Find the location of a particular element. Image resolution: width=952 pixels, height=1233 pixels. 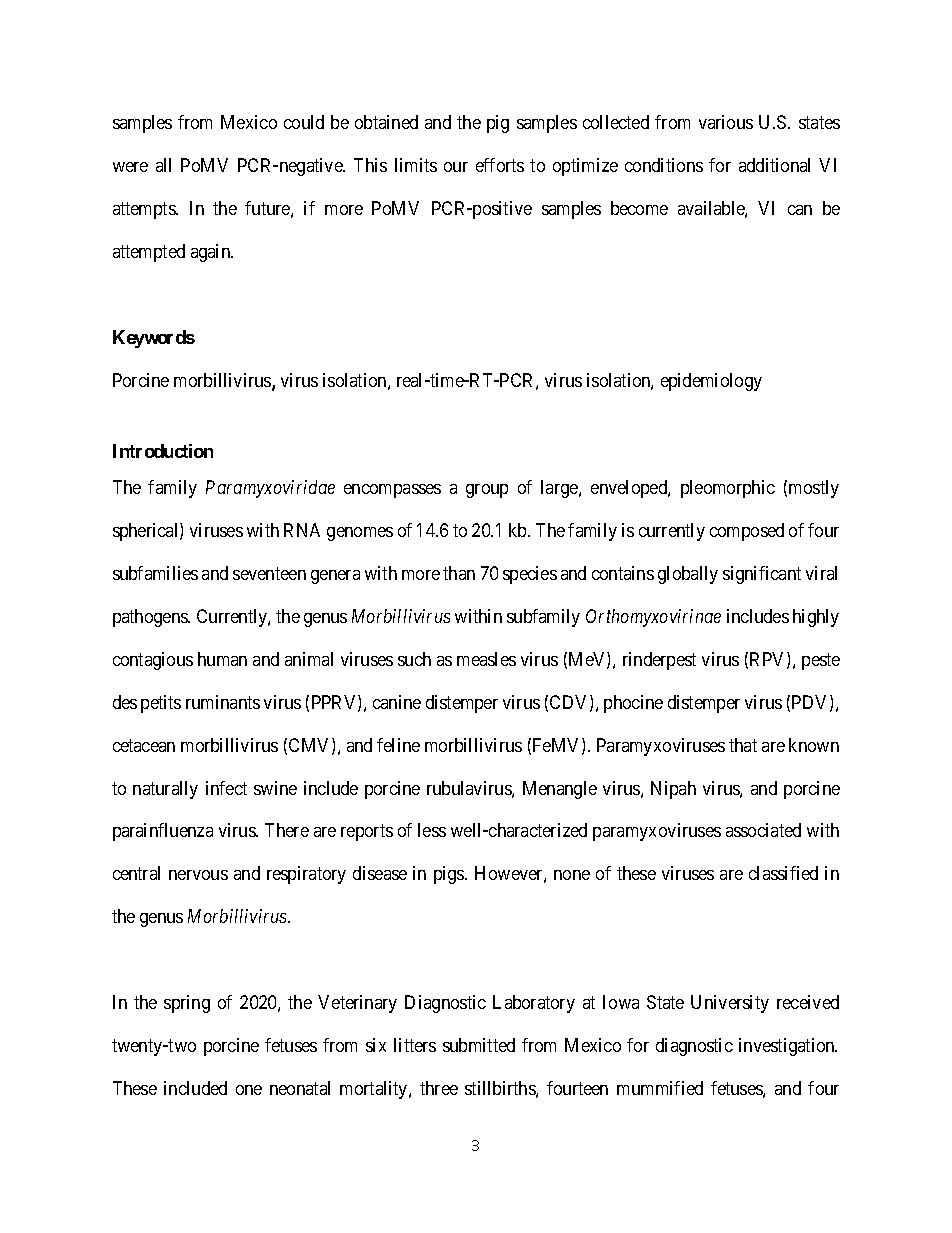

spring is located at coordinates (187, 1004).
